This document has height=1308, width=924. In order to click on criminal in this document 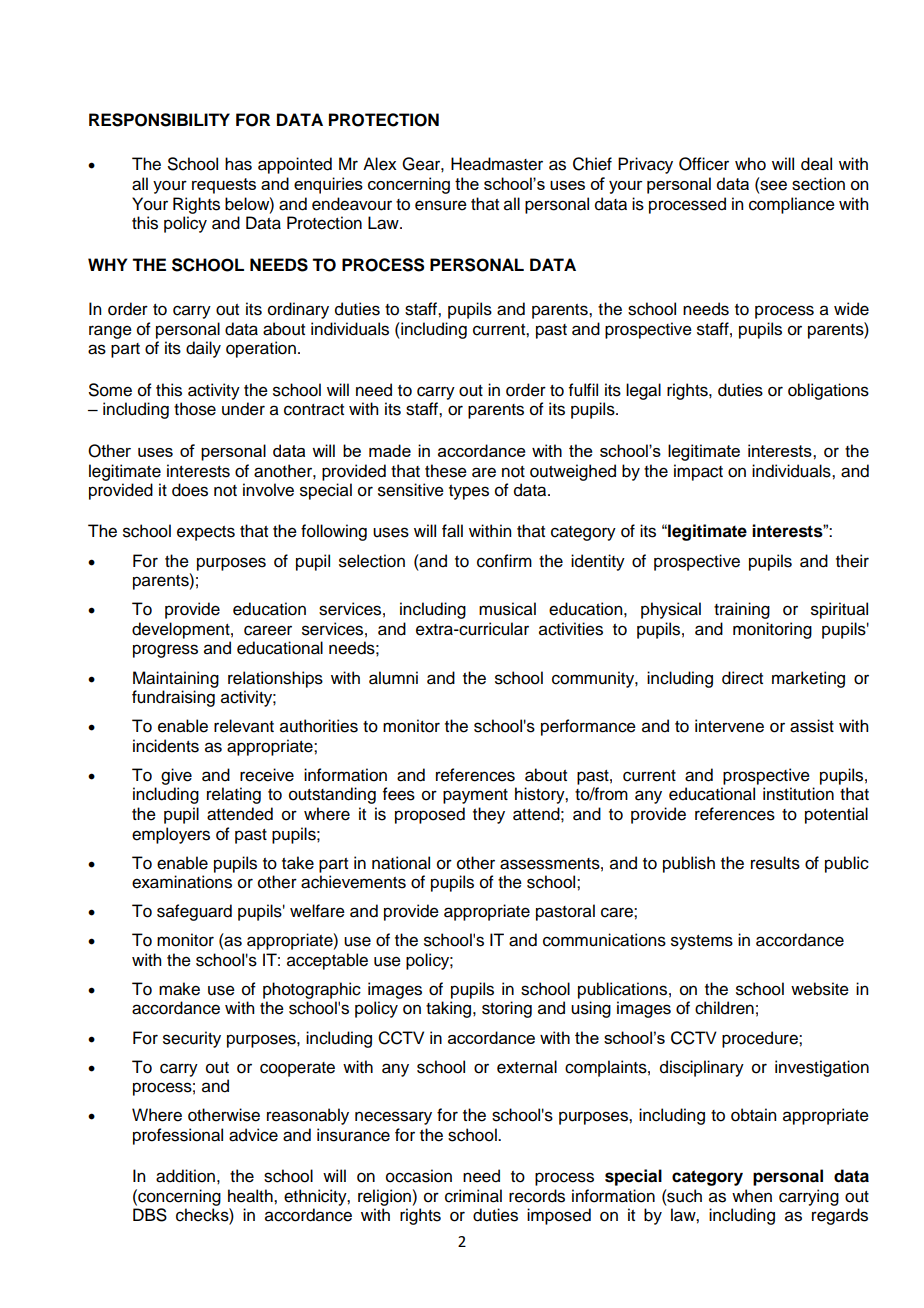, I will do `click(473, 1196)`.
